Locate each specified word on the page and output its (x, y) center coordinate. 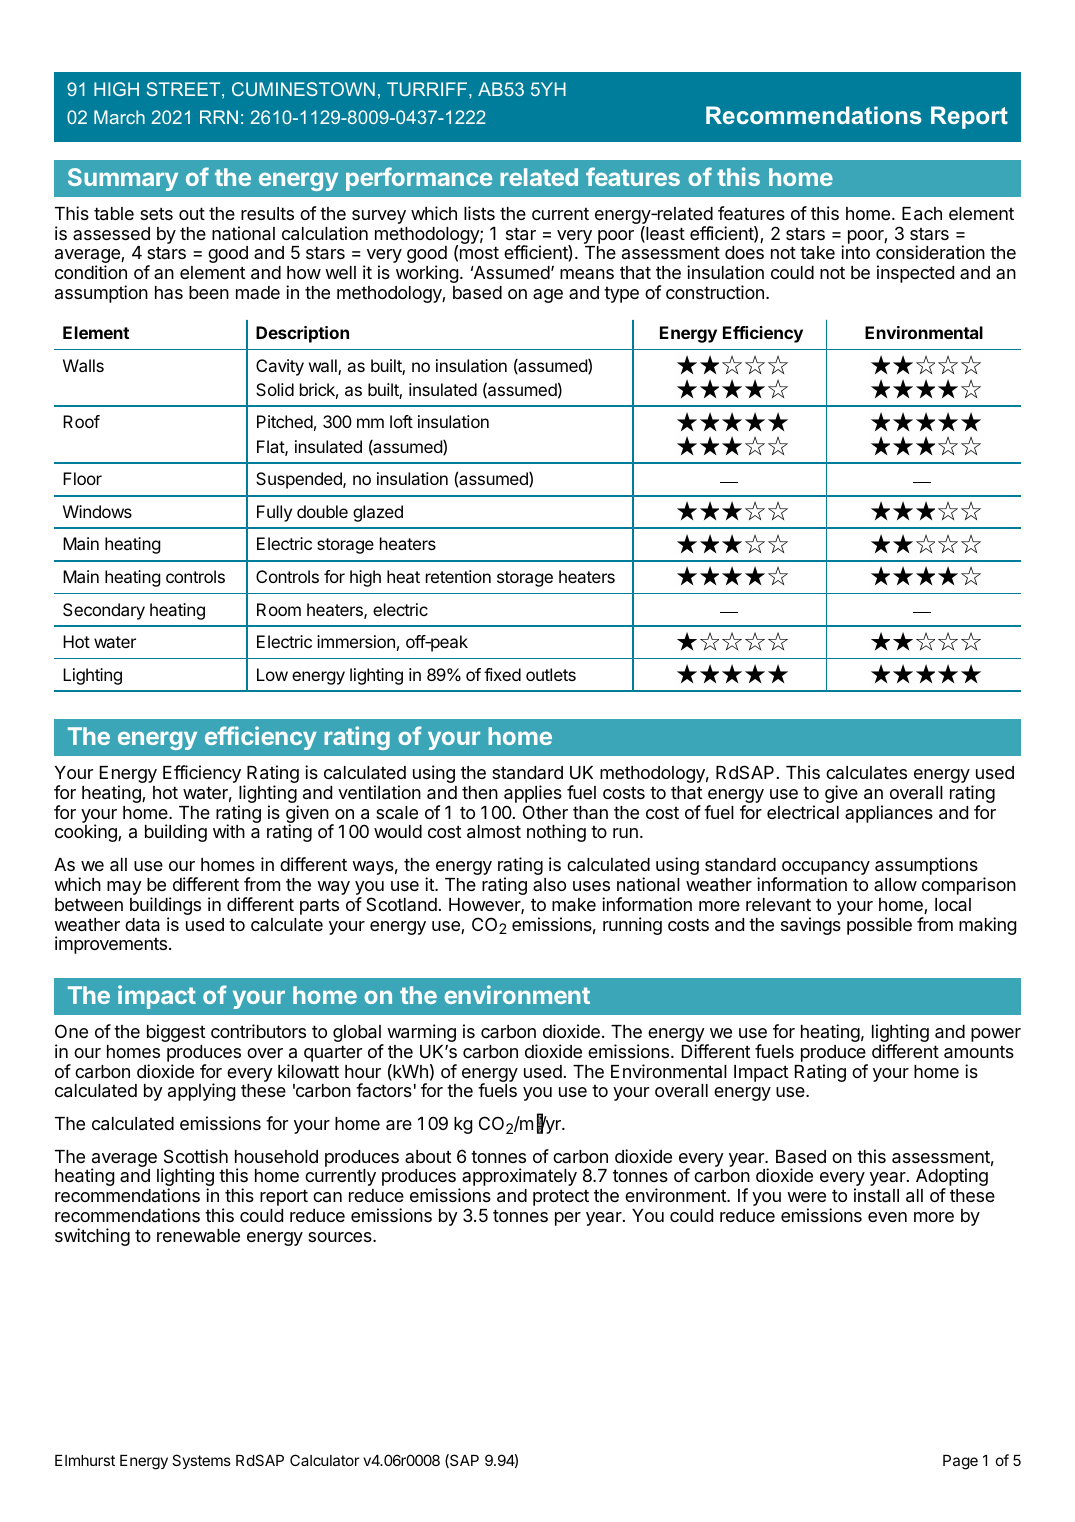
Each (922, 214)
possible (879, 926)
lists (479, 213)
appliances (889, 814)
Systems (201, 1461)
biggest (176, 1033)
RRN (219, 117)
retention (458, 576)
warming (421, 1033)
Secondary (104, 611)
